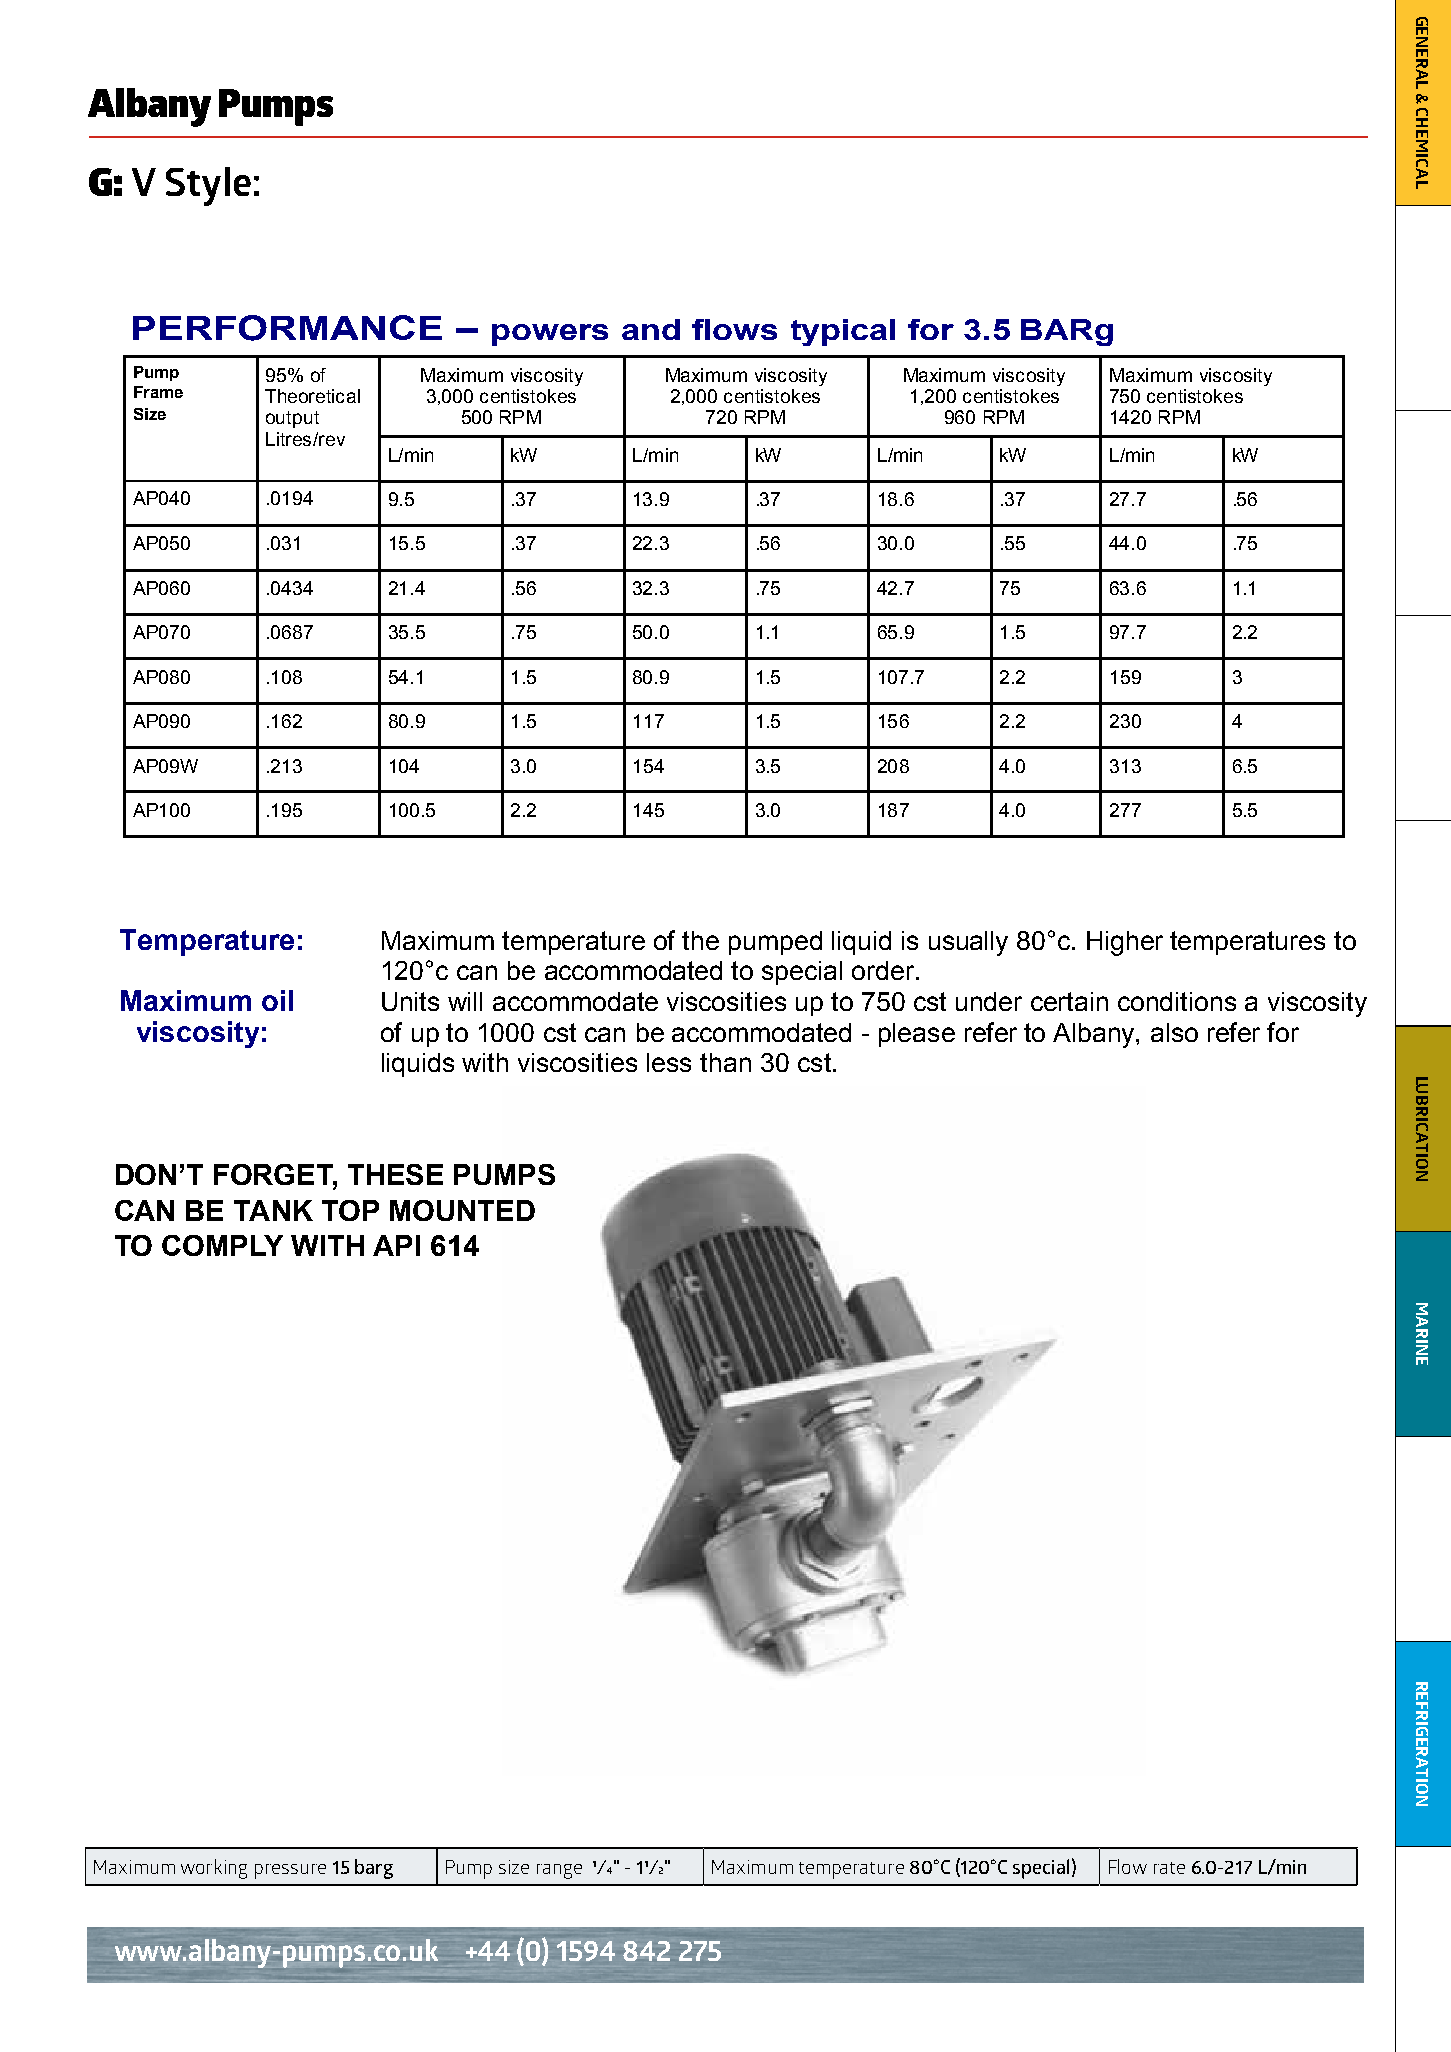 The height and width of the screenshot is (2052, 1451). What do you see at coordinates (465, 1001) in the screenshot?
I see `will` at bounding box center [465, 1001].
